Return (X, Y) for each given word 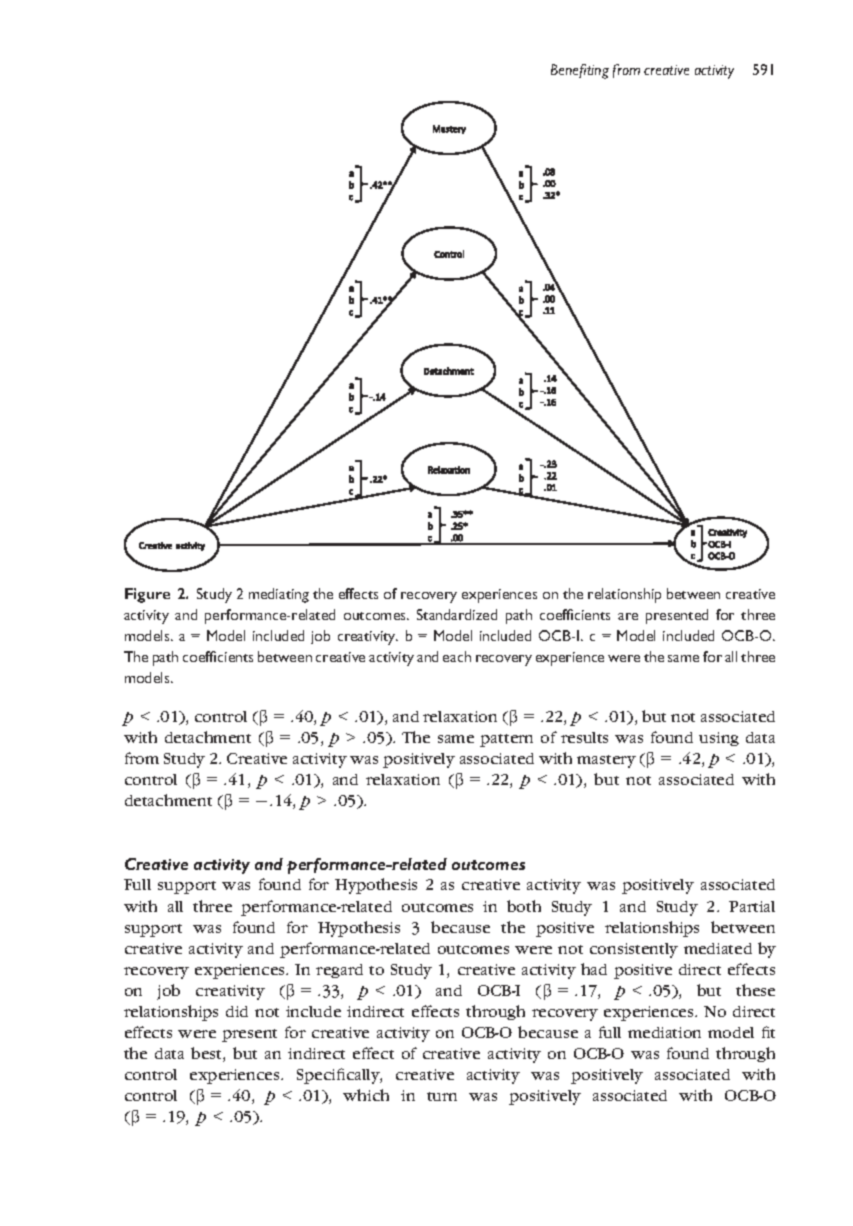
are (628, 616)
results (584, 737)
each (457, 656)
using (719, 739)
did (237, 1011)
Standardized (457, 614)
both (524, 906)
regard (339, 971)
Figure (147, 595)
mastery (606, 761)
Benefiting (580, 71)
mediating (279, 595)
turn (442, 1096)
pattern (506, 740)
